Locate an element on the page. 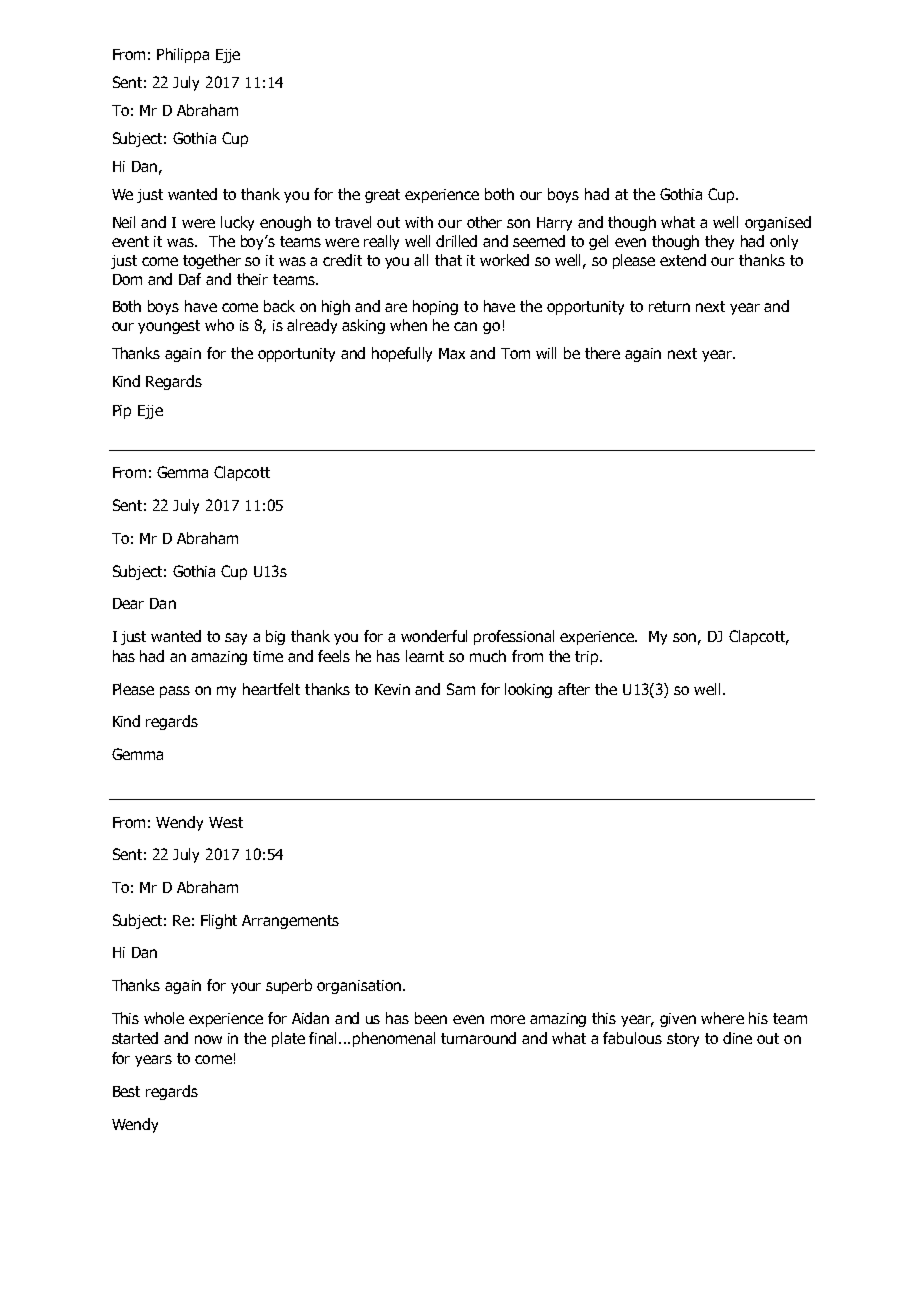 The image size is (924, 1308). great is located at coordinates (382, 196).
